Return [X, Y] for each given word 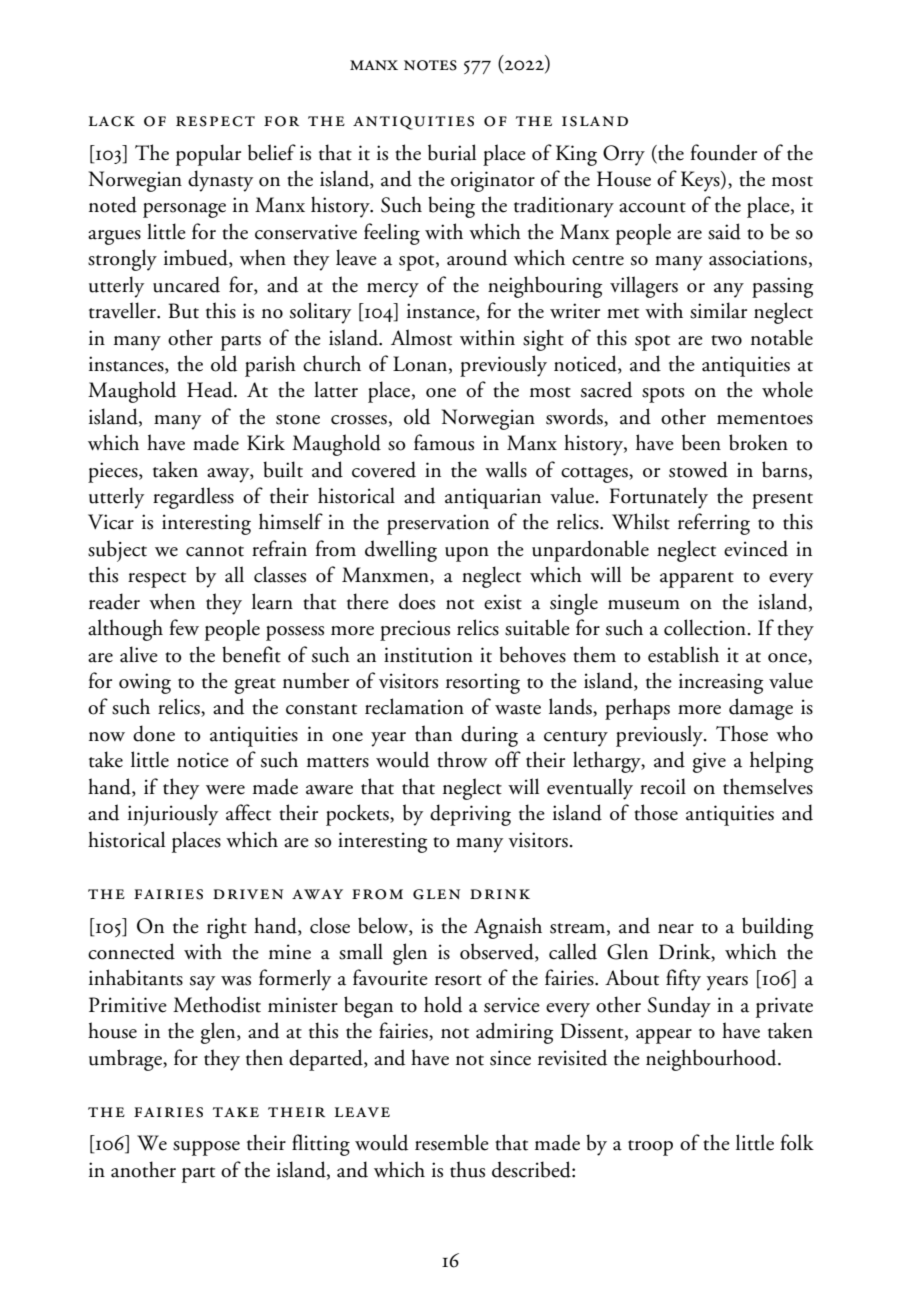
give [709, 762]
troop [650, 1148]
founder [724, 152]
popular [208, 155]
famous [444, 442]
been [701, 442]
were [225, 790]
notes [430, 65]
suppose [206, 1148]
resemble [452, 1142]
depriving [470, 815]
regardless [193, 498]
